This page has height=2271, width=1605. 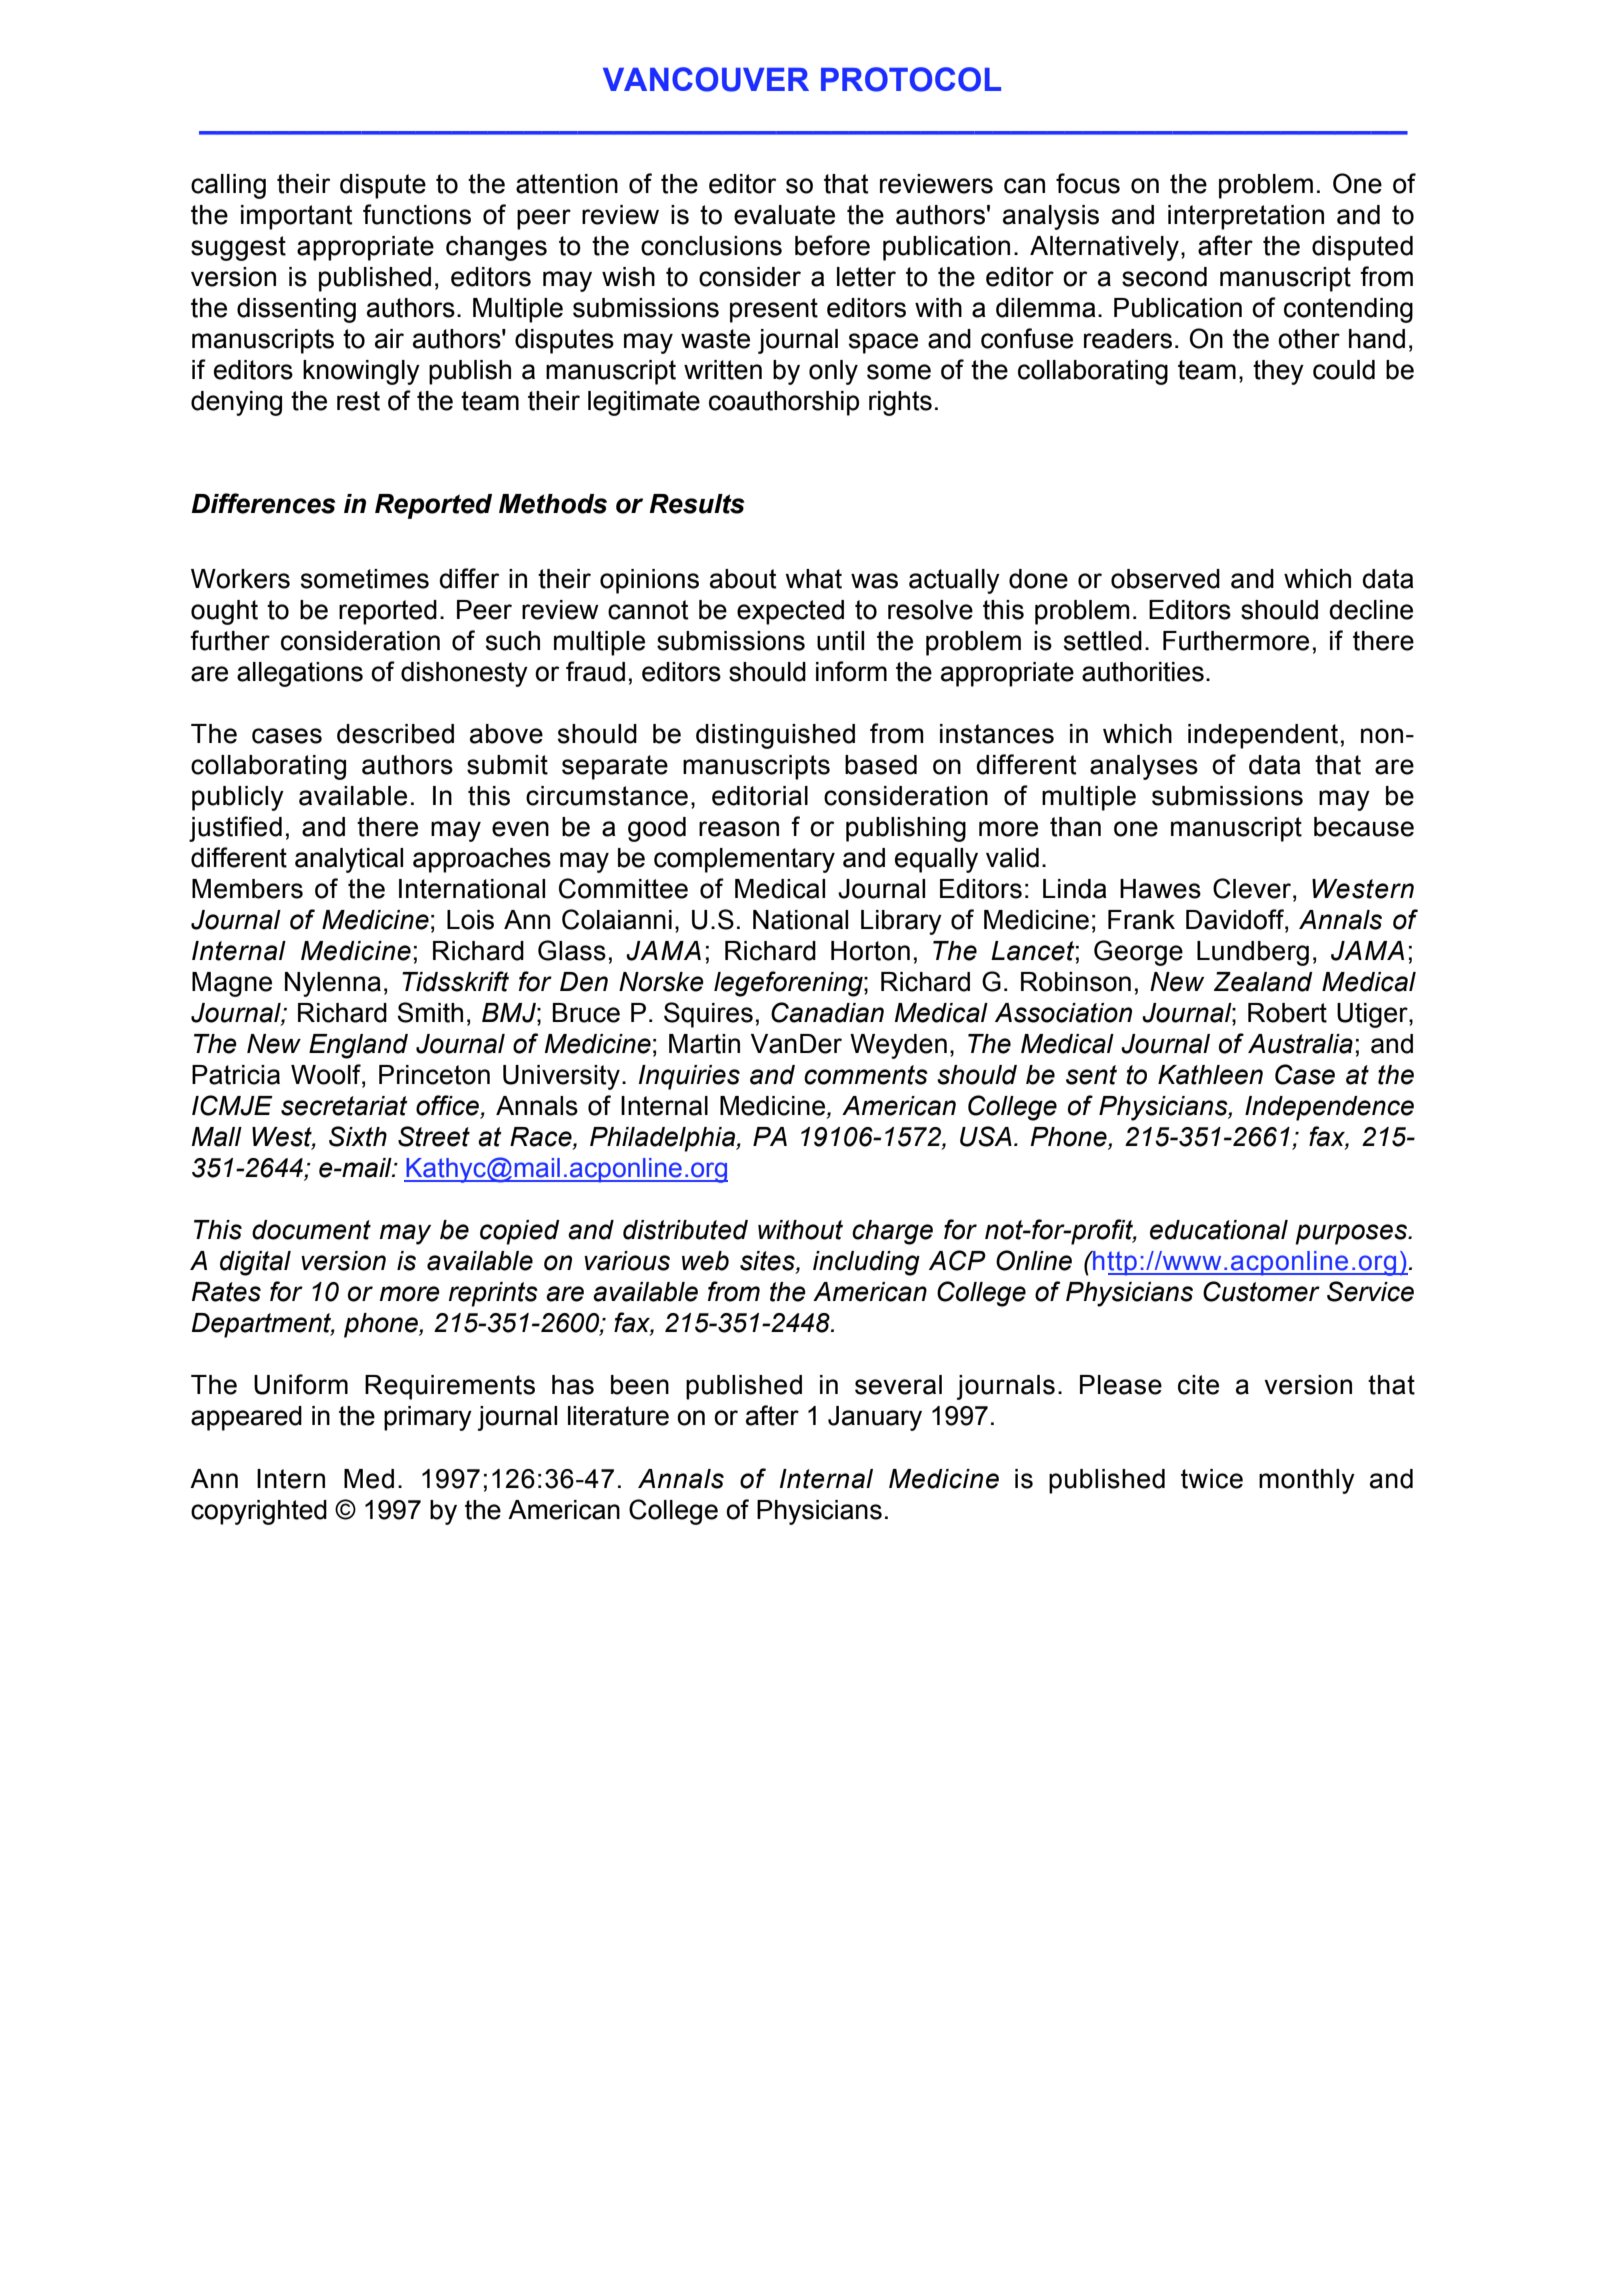 What do you see at coordinates (417, 214) in the page?
I see `functions` at bounding box center [417, 214].
